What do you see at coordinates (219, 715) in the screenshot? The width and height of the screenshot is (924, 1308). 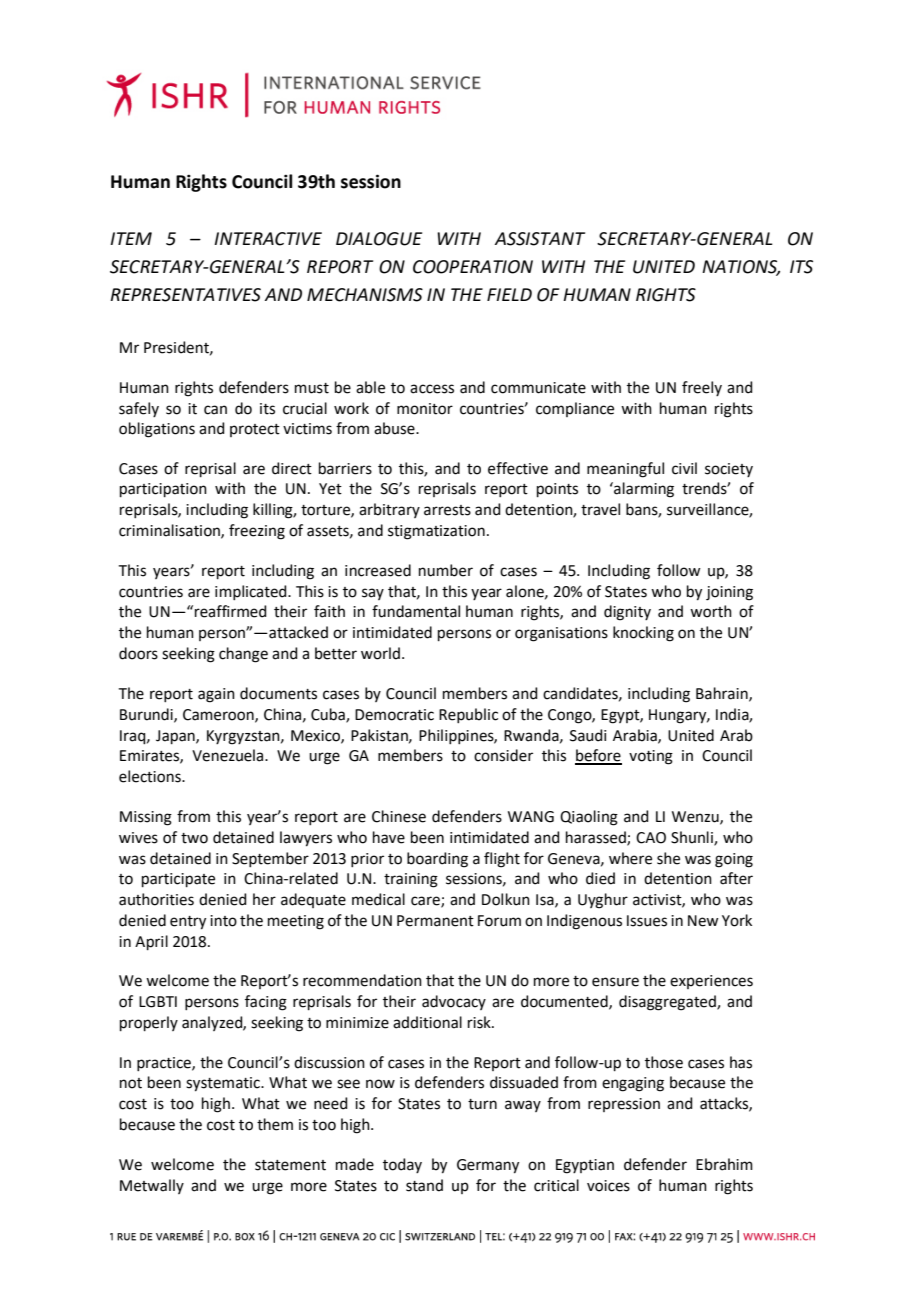 I see `Cameroon` at bounding box center [219, 715].
